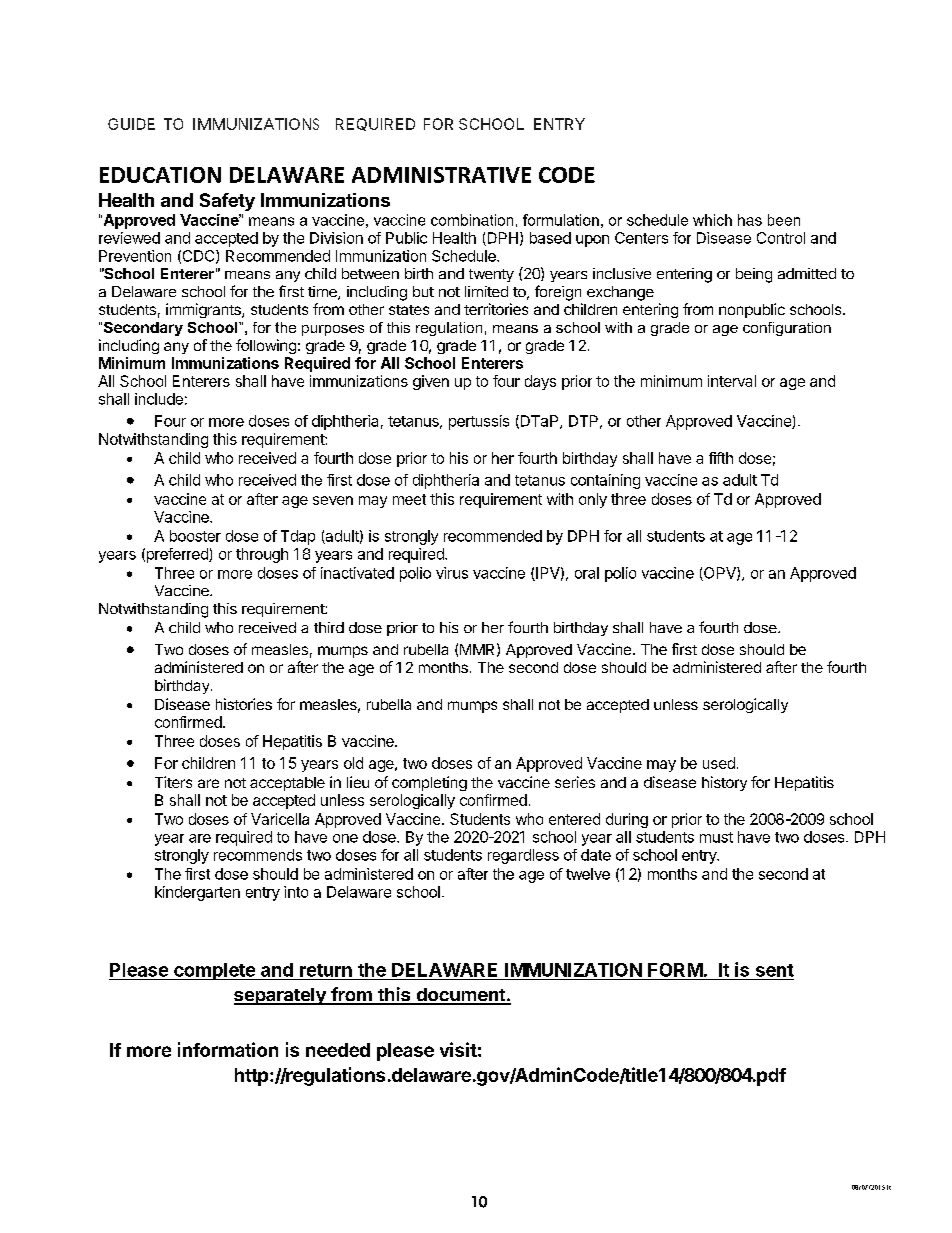 The height and width of the screenshot is (1233, 952). I want to click on pertussis, so click(479, 422).
